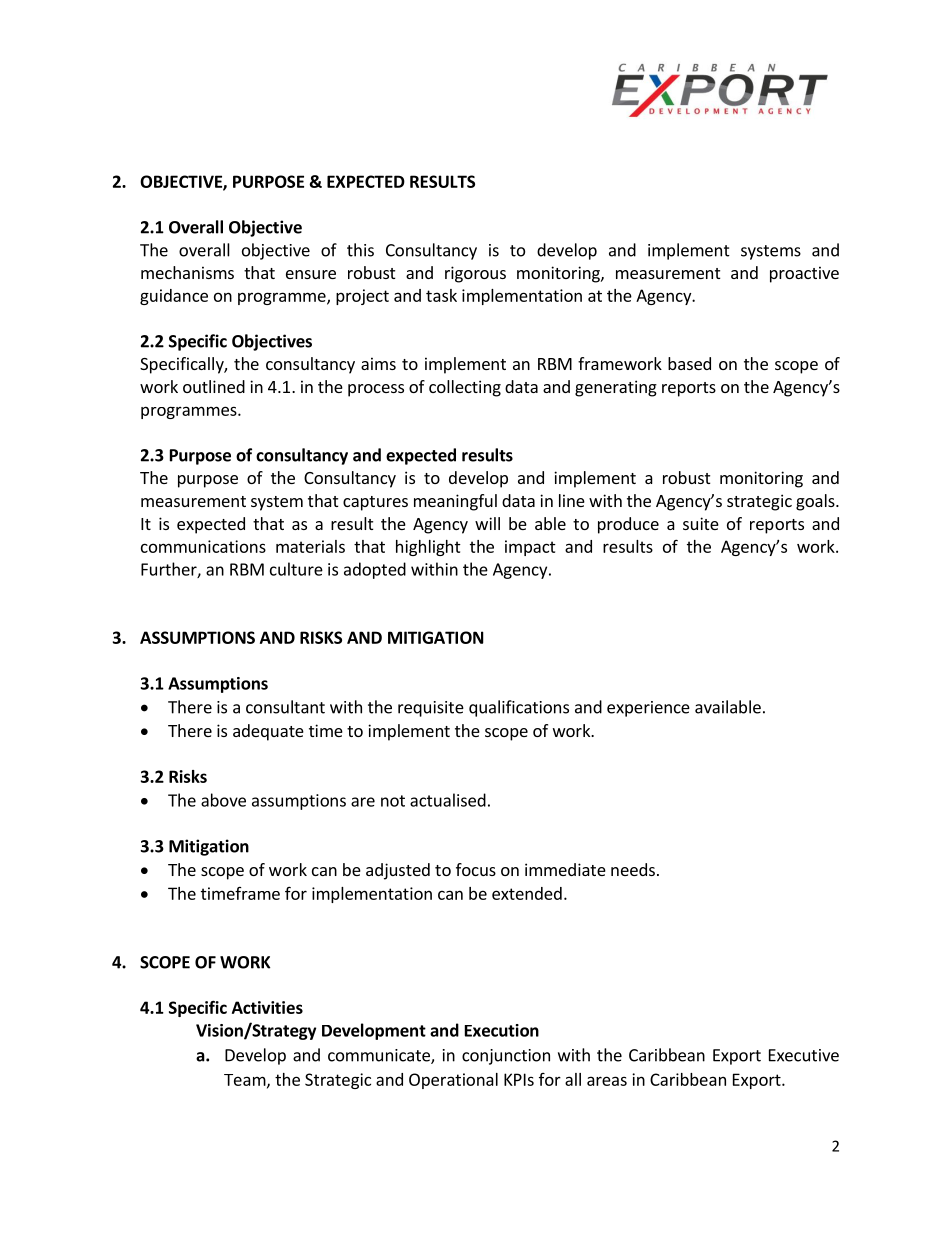  What do you see at coordinates (475, 274) in the screenshot?
I see `rigorous` at bounding box center [475, 274].
